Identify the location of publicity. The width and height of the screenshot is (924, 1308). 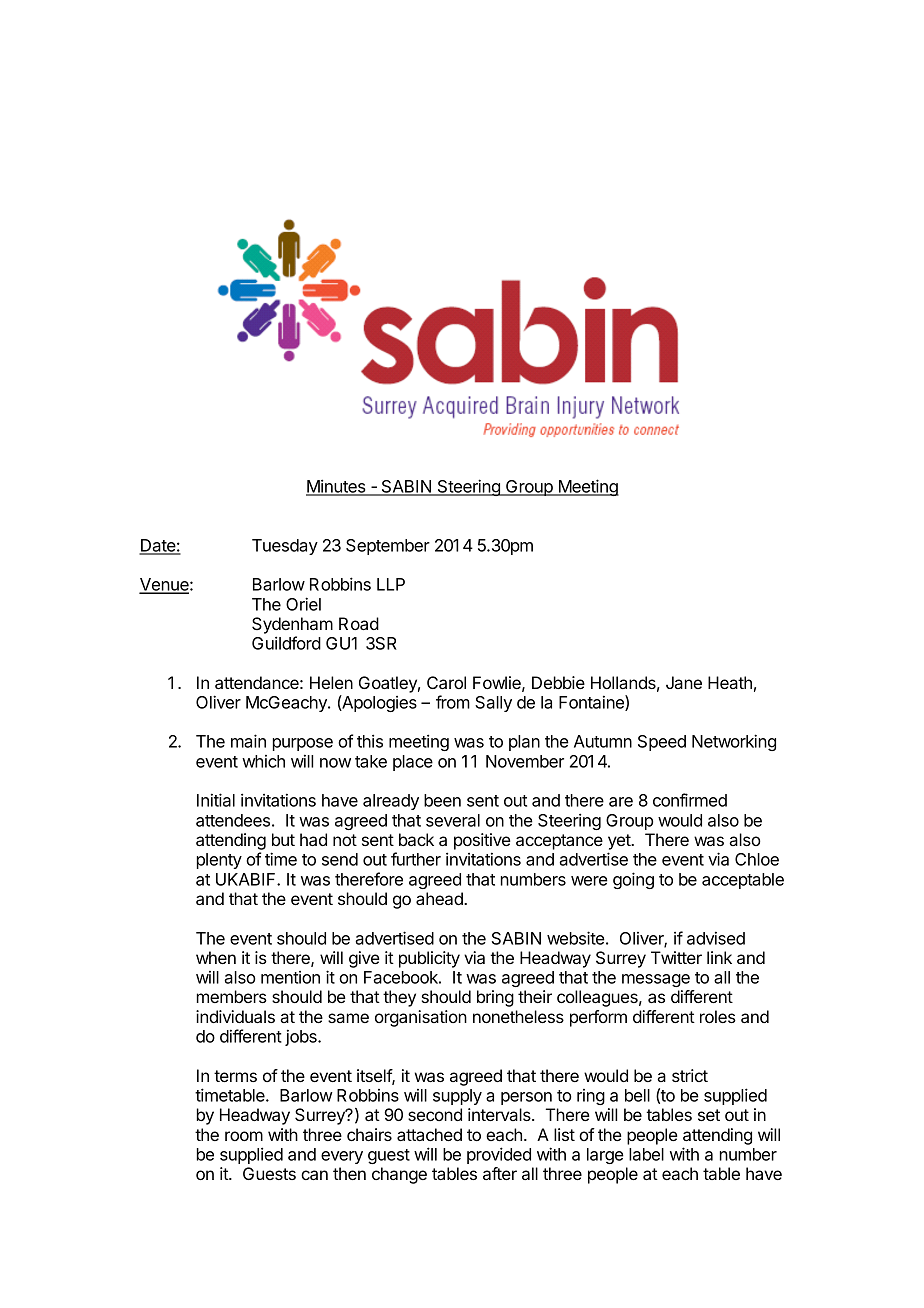
(429, 959).
